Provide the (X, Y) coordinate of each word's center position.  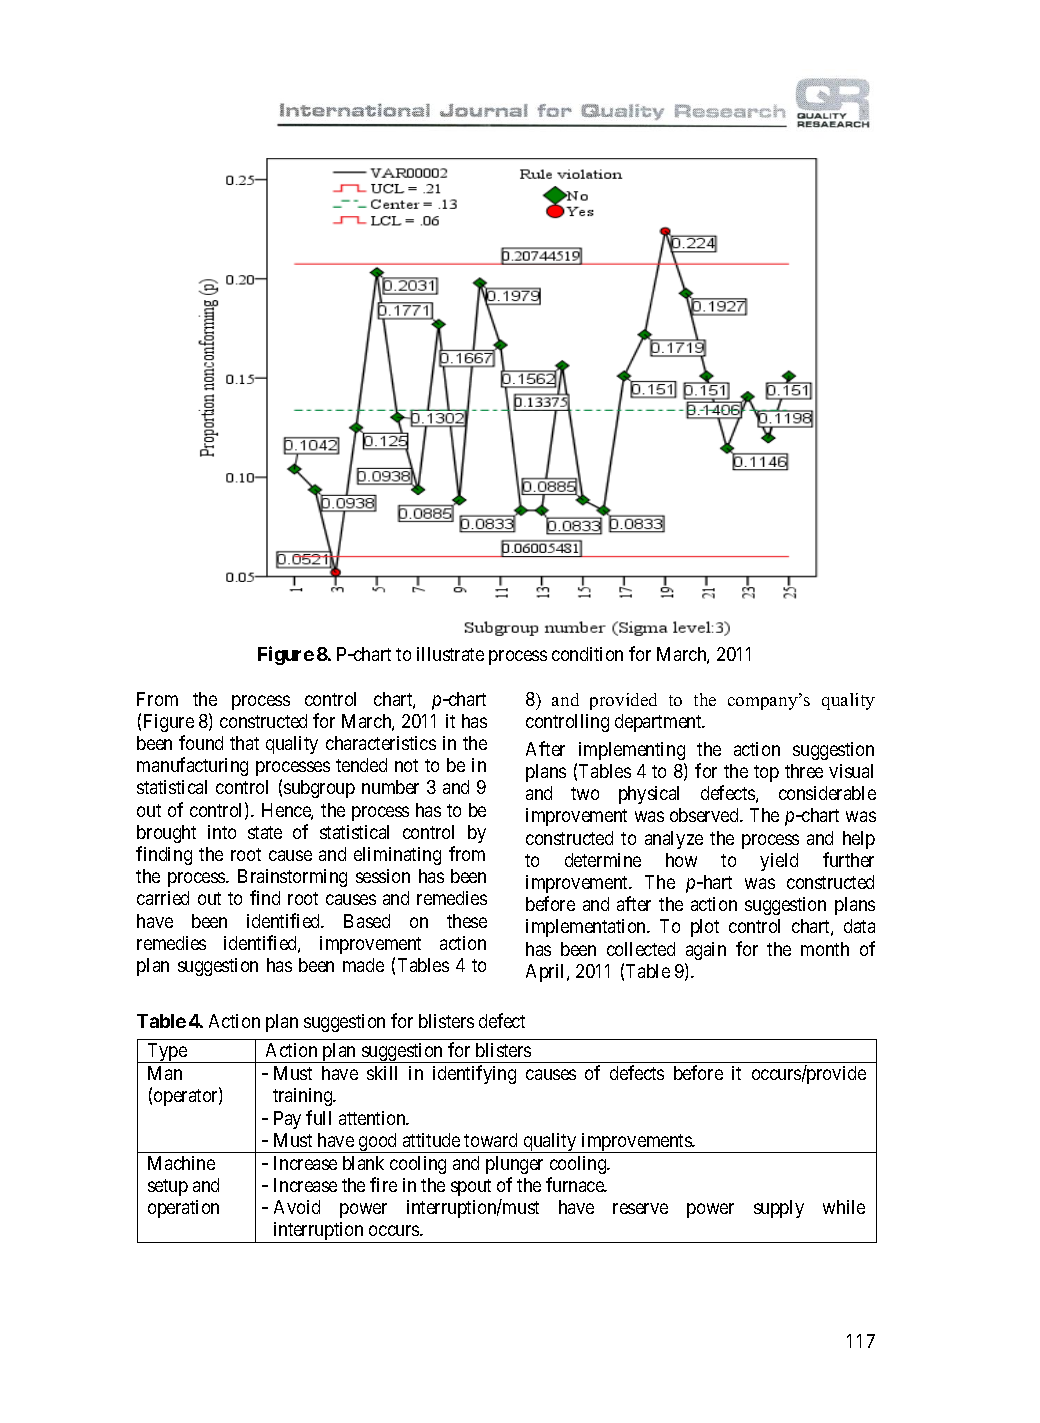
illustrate (450, 654)
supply (779, 1209)
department (659, 723)
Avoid (297, 1207)
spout (471, 1187)
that (244, 743)
